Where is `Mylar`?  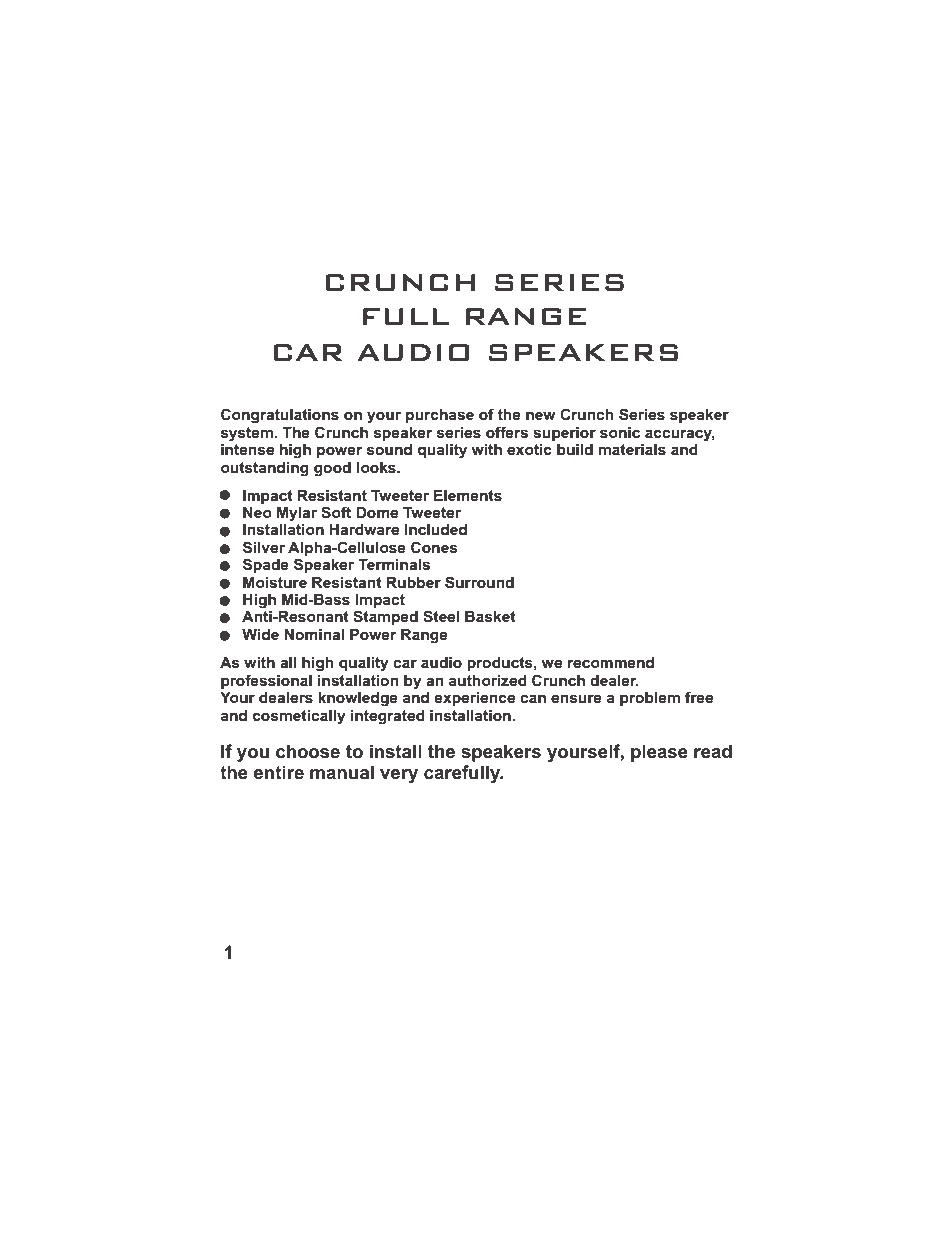 Mylar is located at coordinates (297, 514).
